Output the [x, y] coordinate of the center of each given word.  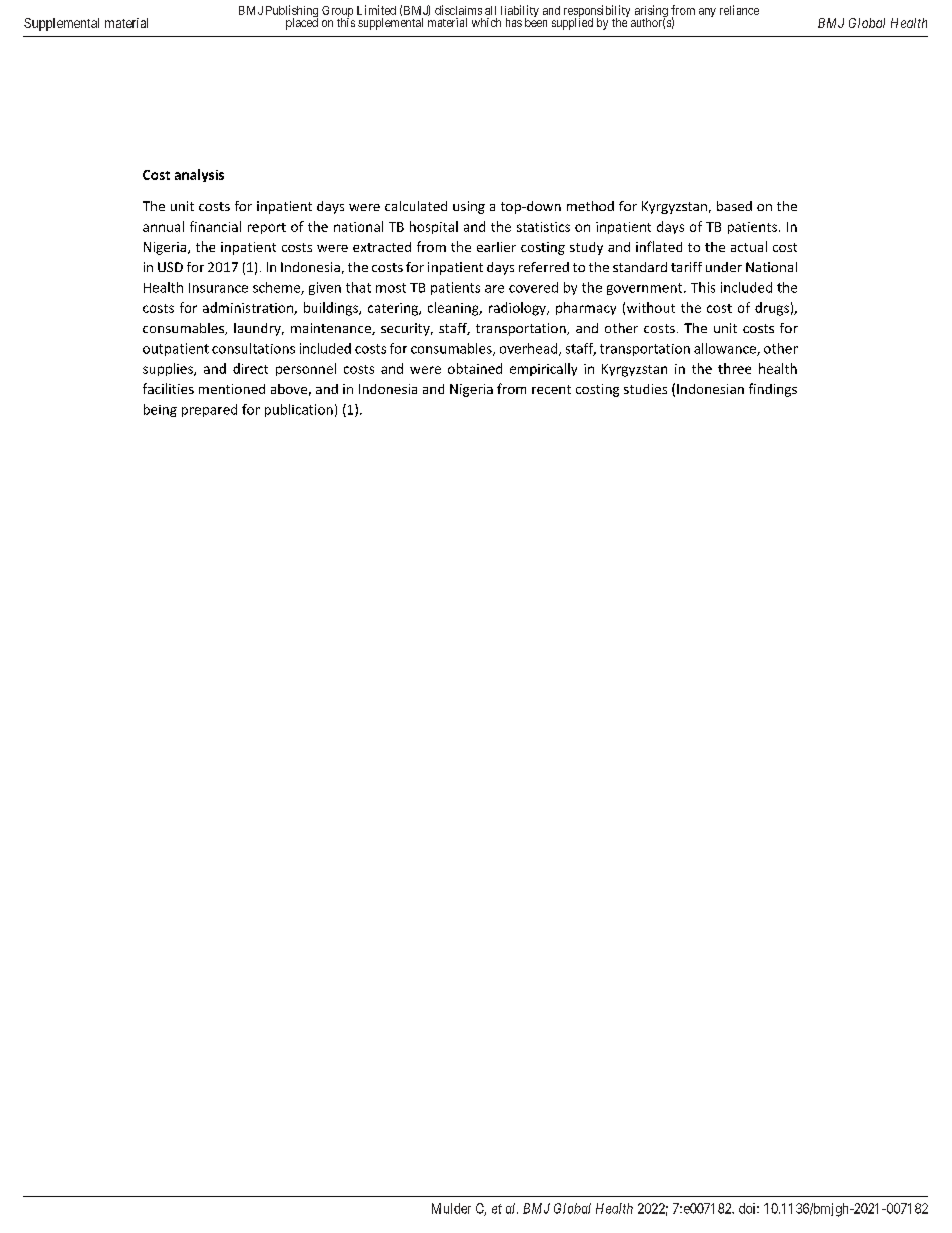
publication [299, 410]
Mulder [451, 1208]
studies [645, 389]
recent [551, 389]
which [486, 22]
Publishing [292, 12]
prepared [209, 410]
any [707, 12]
